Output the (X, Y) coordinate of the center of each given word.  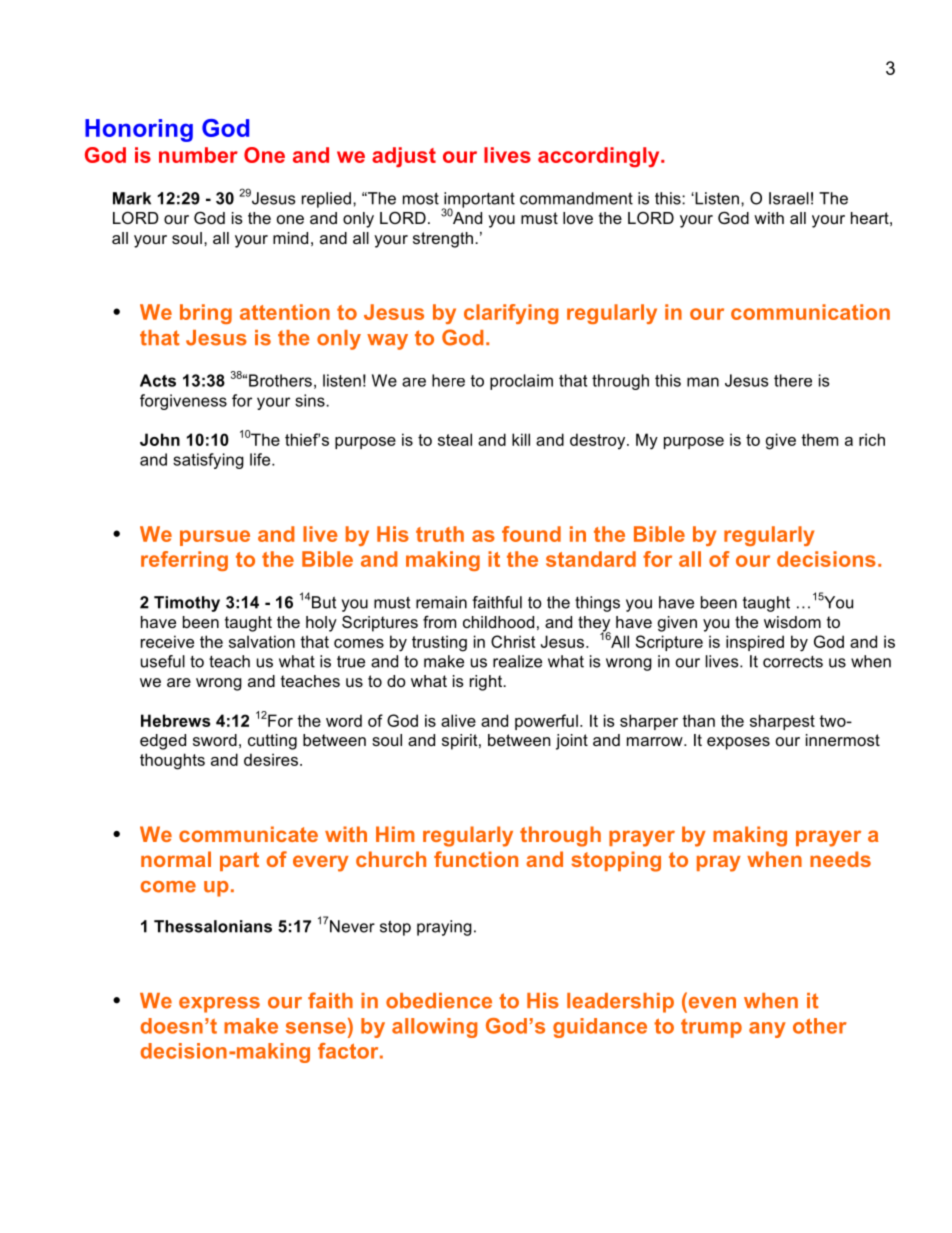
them (819, 439)
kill (521, 439)
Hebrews (175, 720)
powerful (546, 722)
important (478, 201)
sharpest (782, 722)
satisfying (208, 461)
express (219, 1005)
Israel (789, 198)
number (198, 155)
